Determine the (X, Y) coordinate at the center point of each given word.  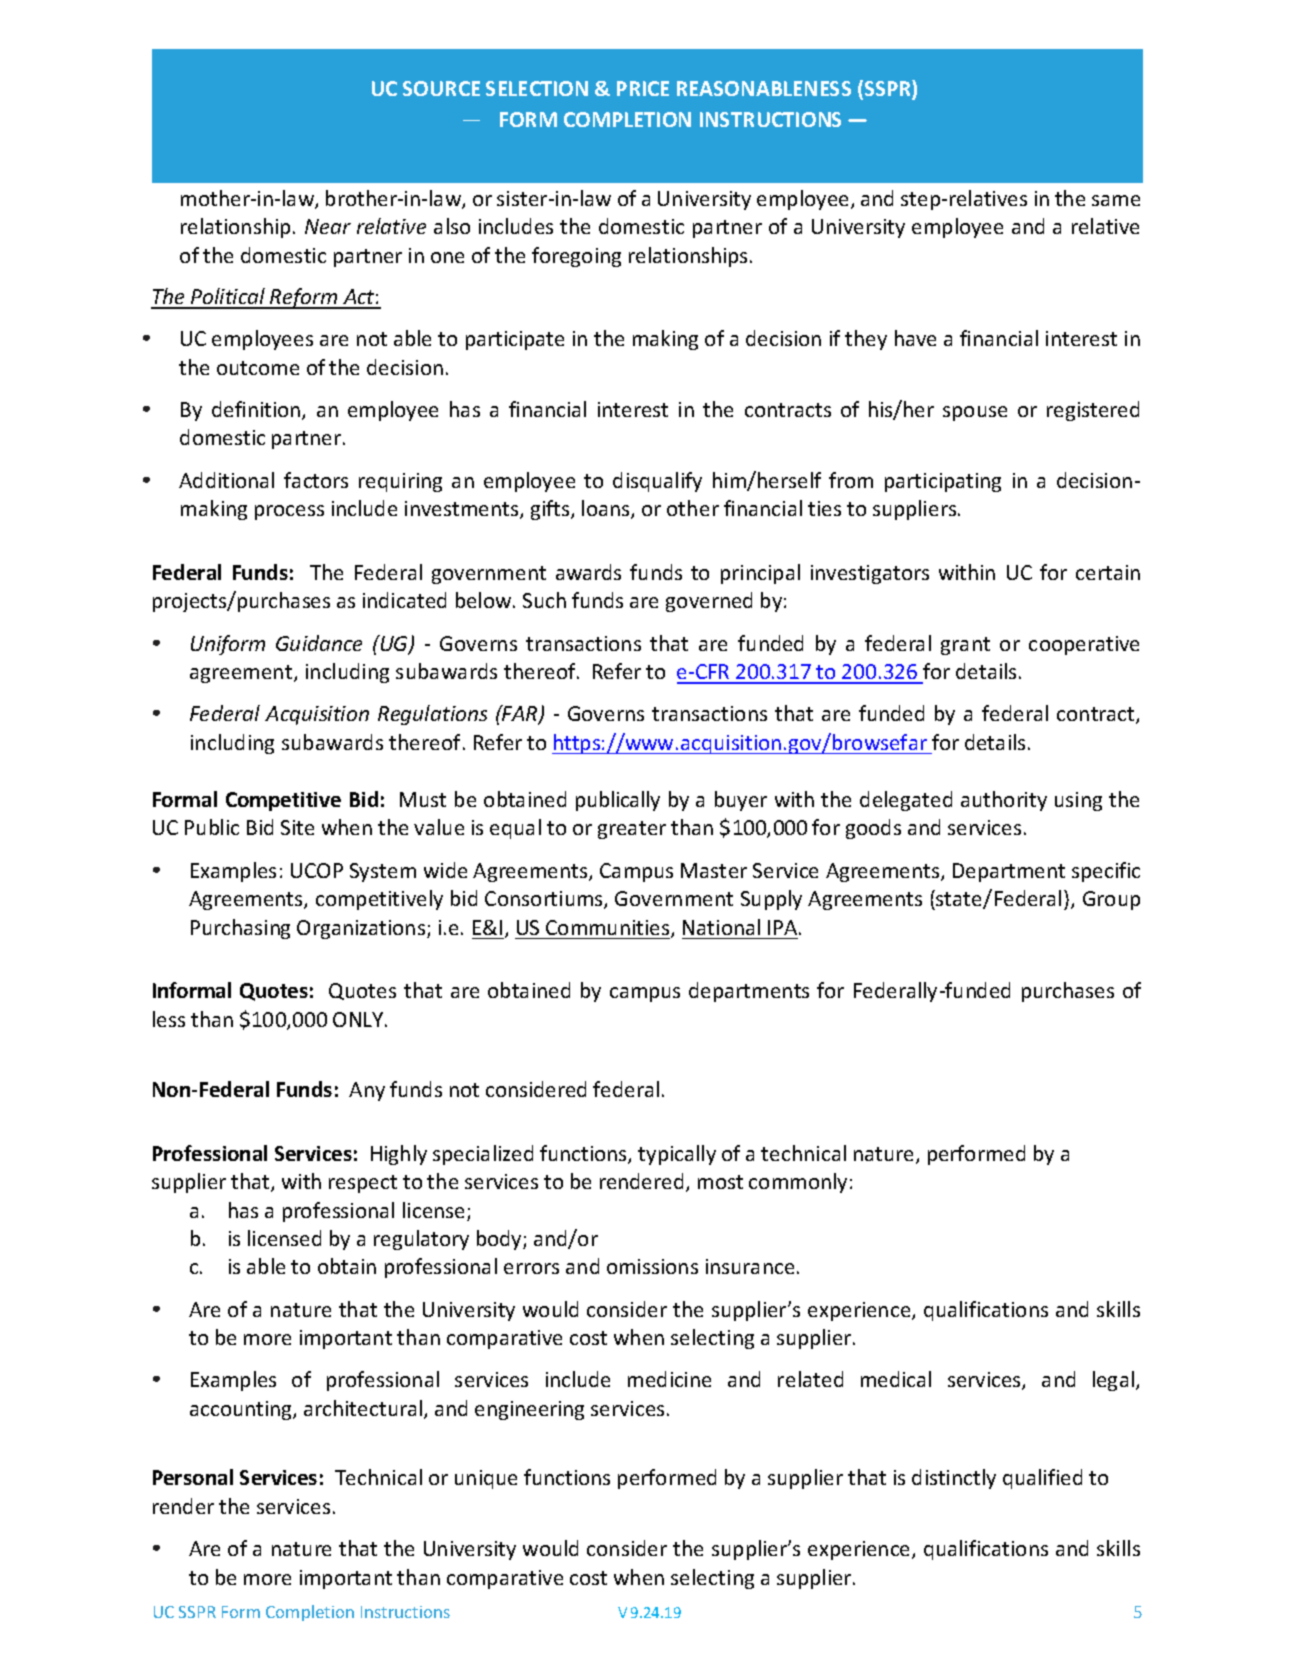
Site (297, 827)
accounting (242, 1410)
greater (632, 830)
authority (1004, 801)
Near (328, 226)
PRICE (643, 88)
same (1116, 200)
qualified (1042, 1479)
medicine (669, 1379)
